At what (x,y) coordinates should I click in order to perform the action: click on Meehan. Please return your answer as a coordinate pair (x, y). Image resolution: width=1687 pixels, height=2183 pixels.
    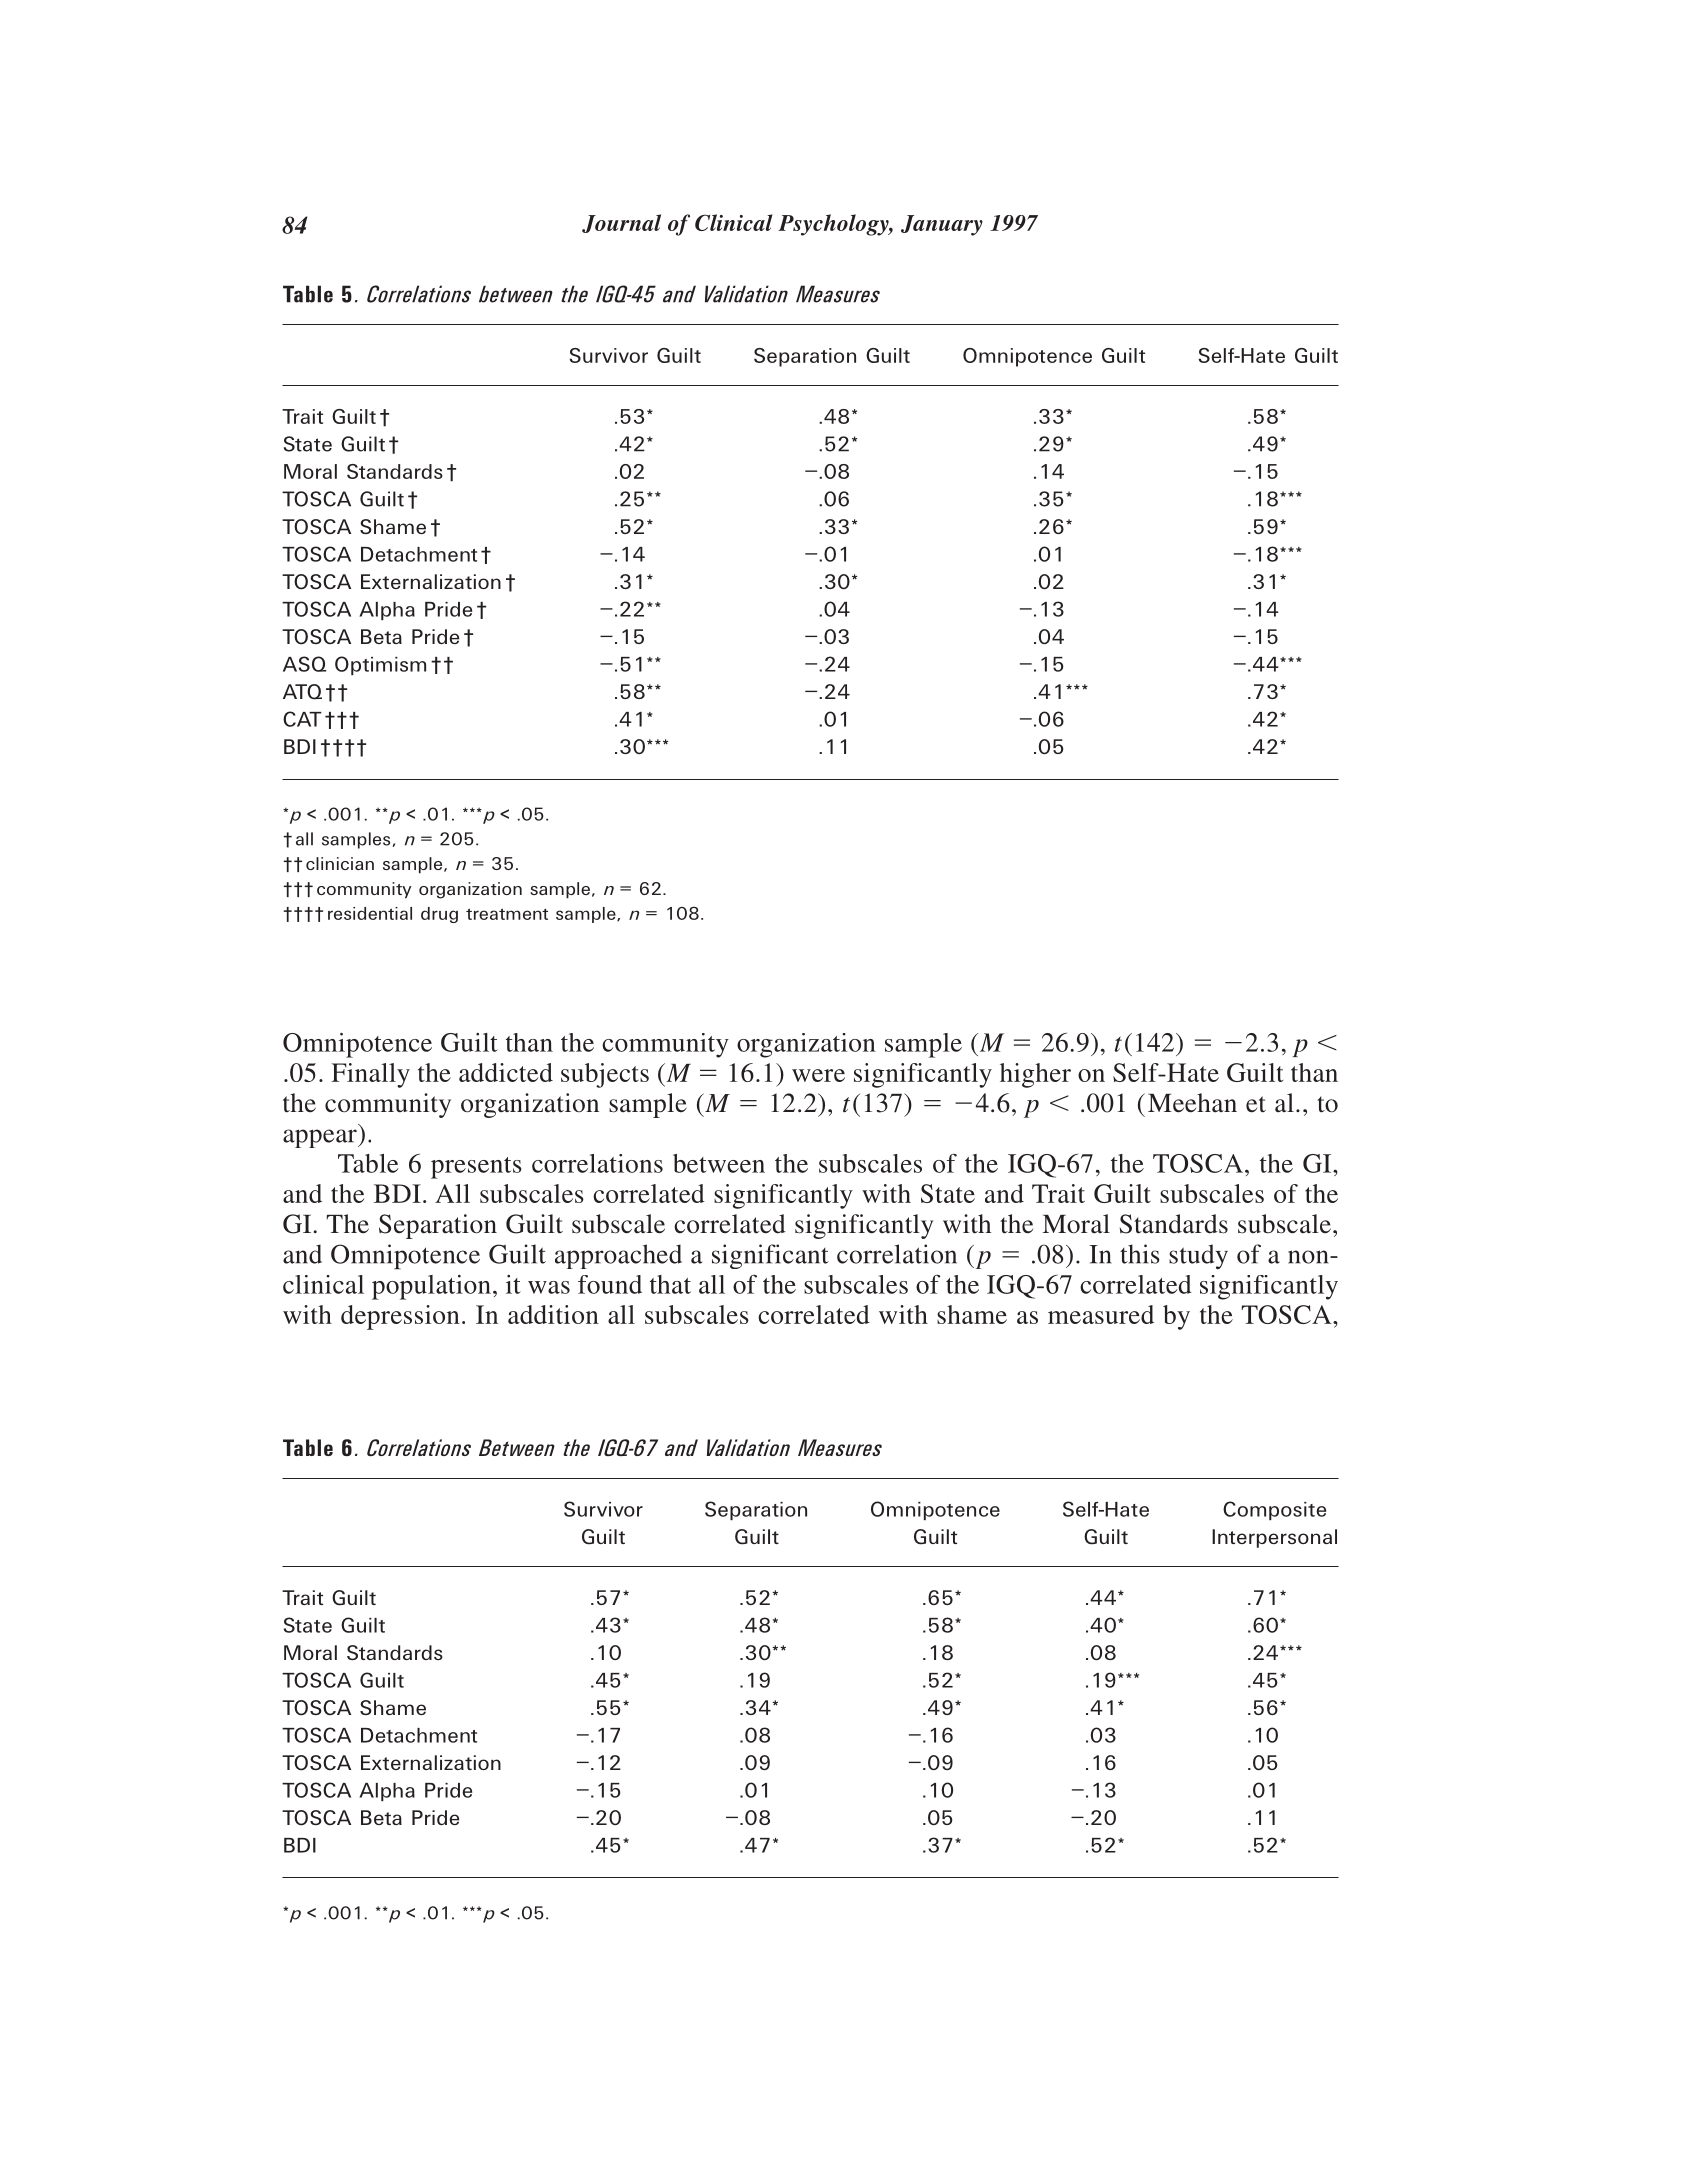
    Looking at the image, I should click on (1192, 1103).
